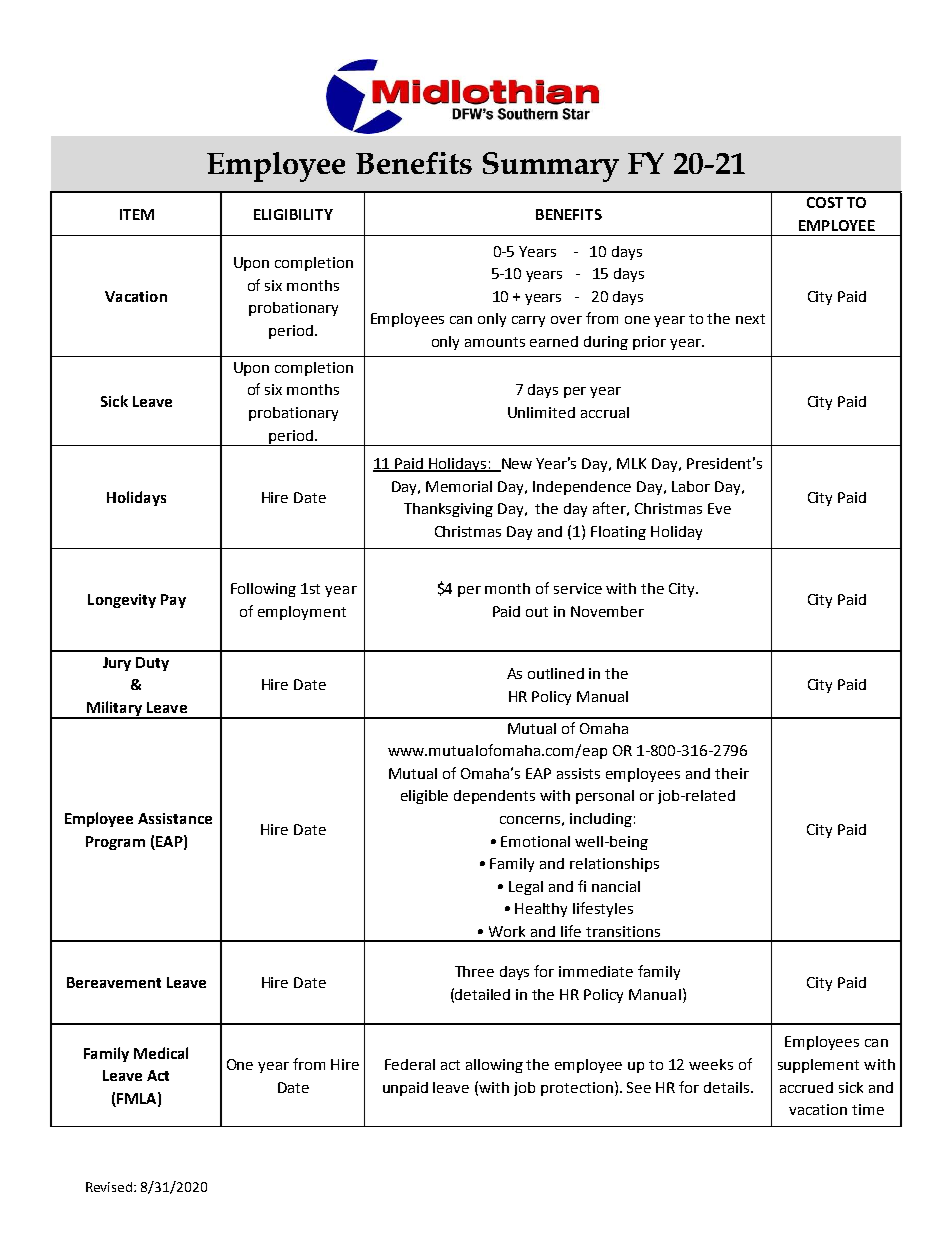 Image resolution: width=952 pixels, height=1233 pixels. What do you see at coordinates (732, 773) in the page?
I see `their` at bounding box center [732, 773].
